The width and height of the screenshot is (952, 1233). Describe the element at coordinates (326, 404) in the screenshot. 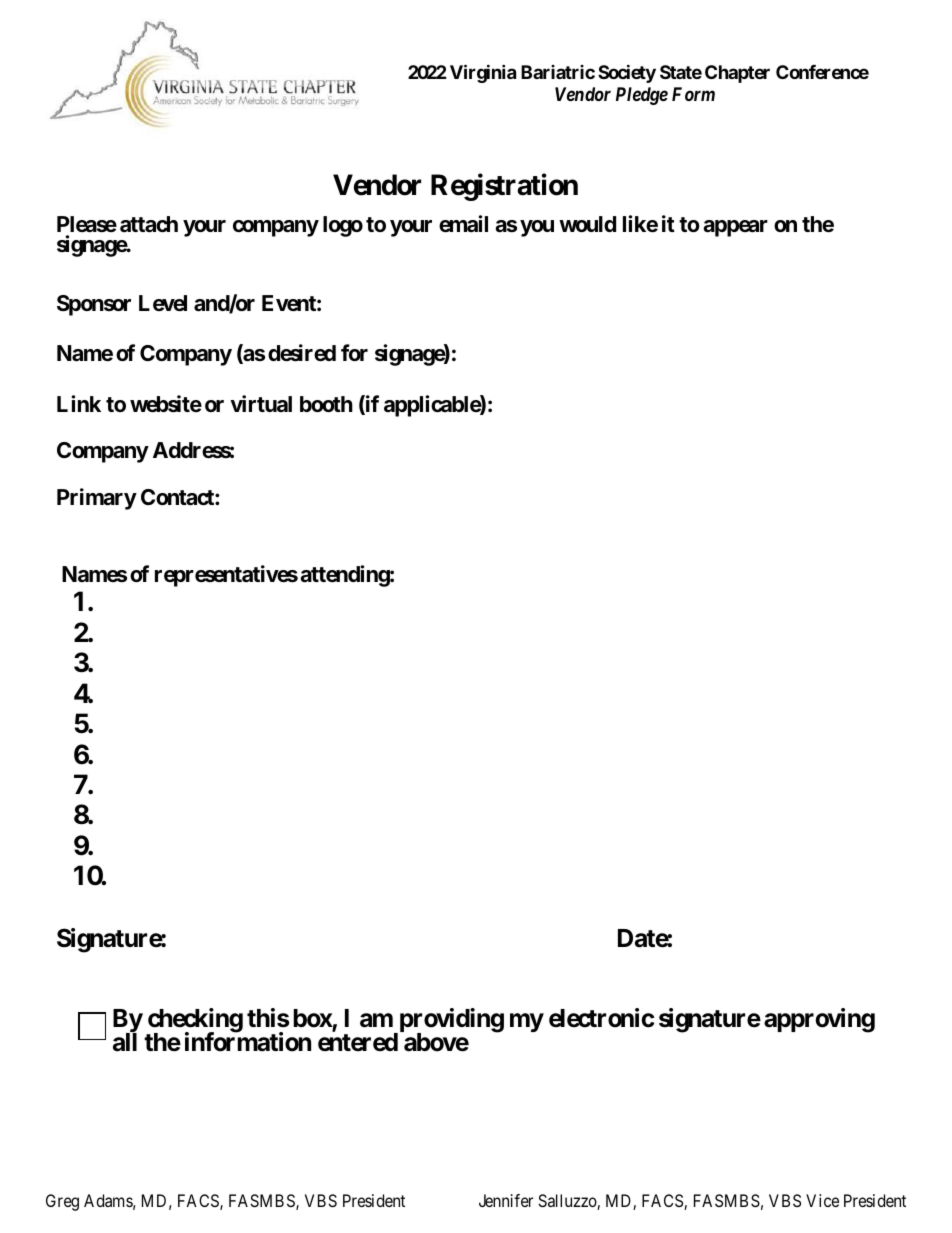

I see `booth` at that location.
